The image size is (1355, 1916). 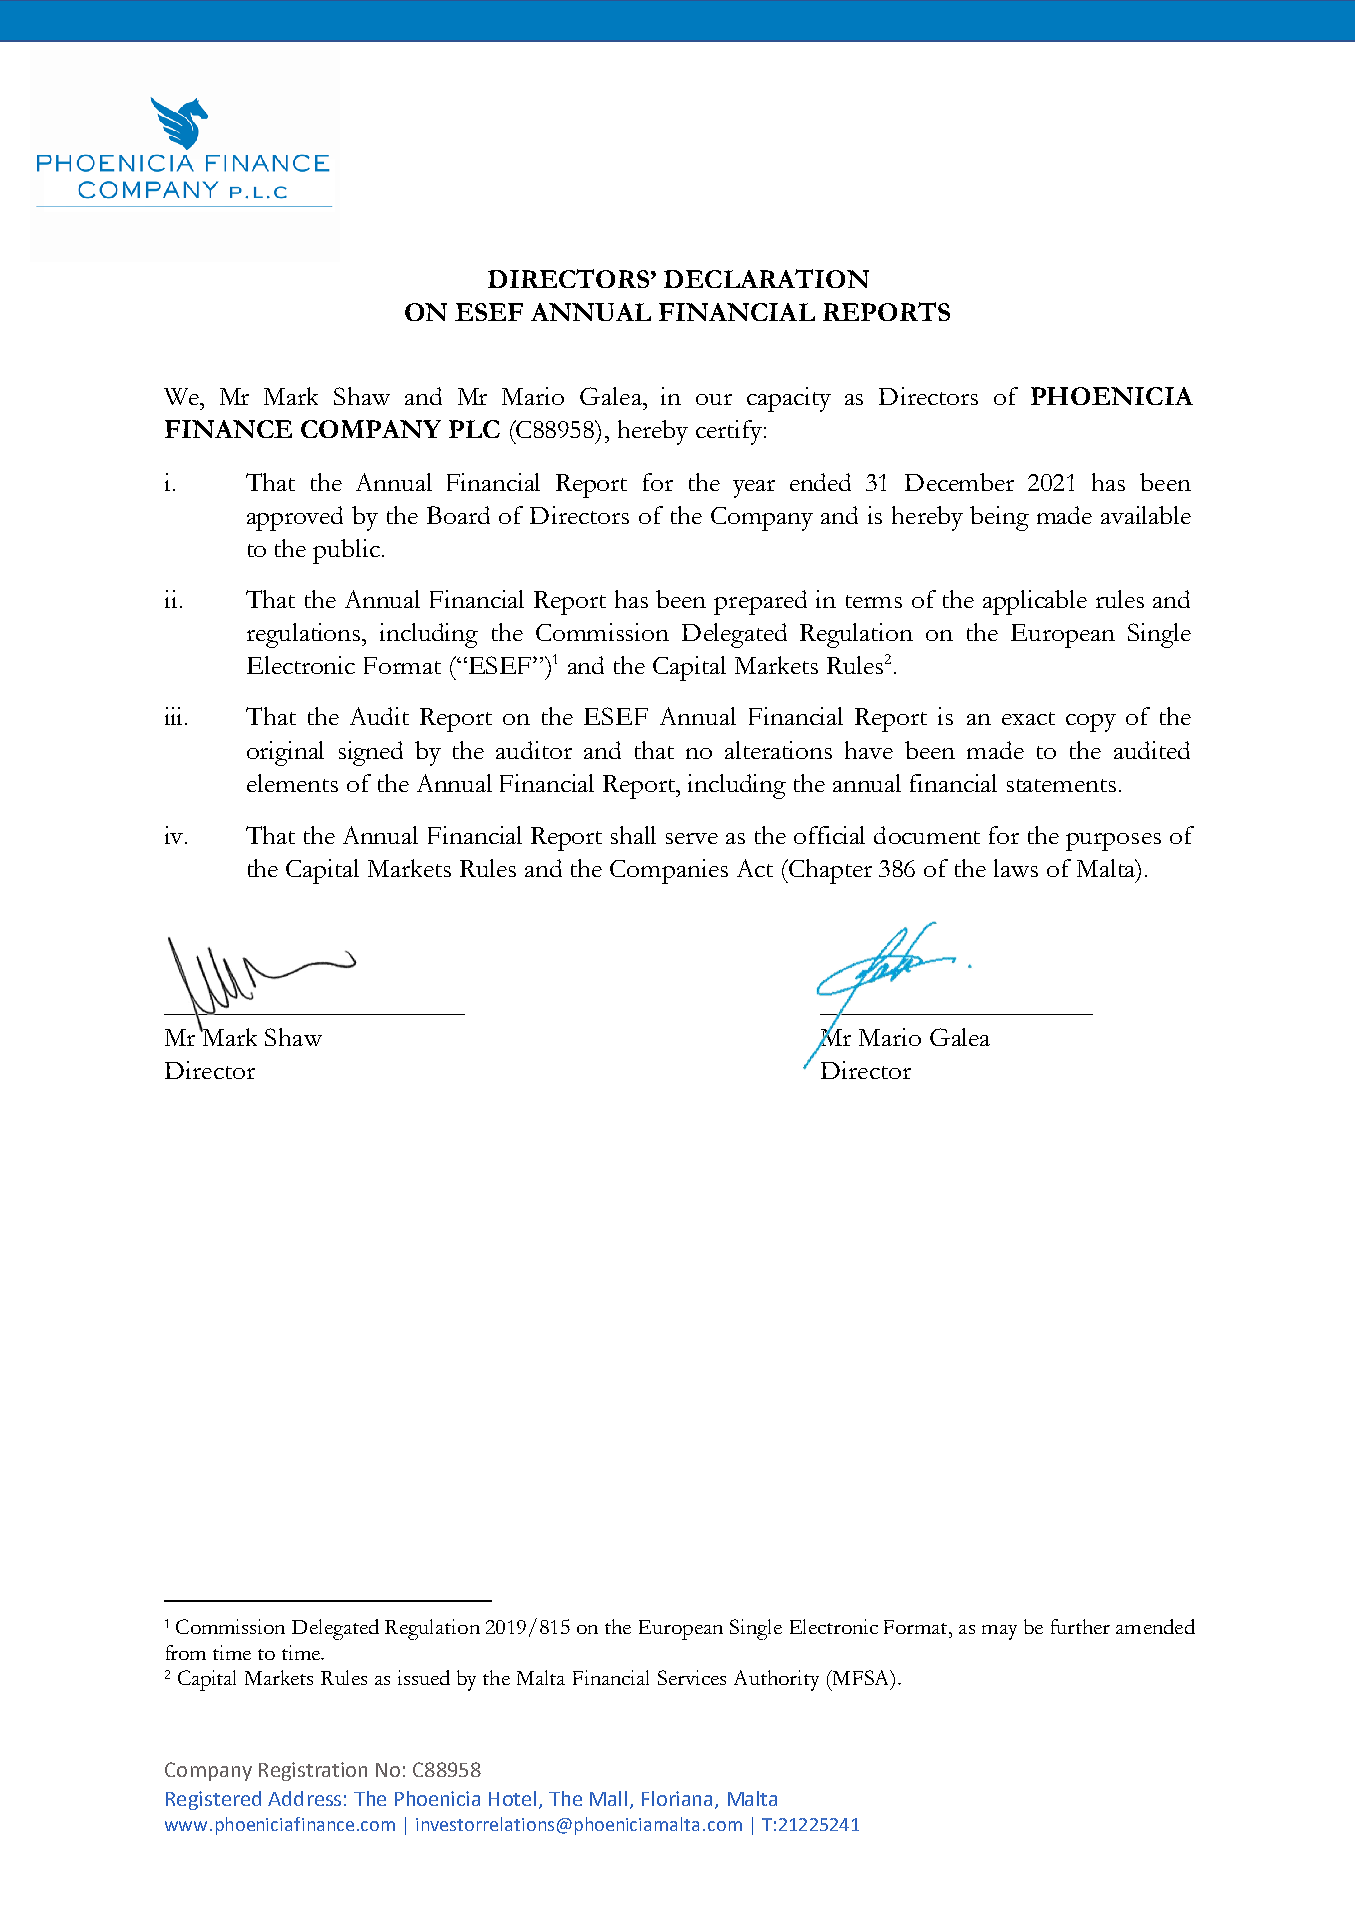 What do you see at coordinates (714, 399) in the page?
I see `our` at bounding box center [714, 399].
